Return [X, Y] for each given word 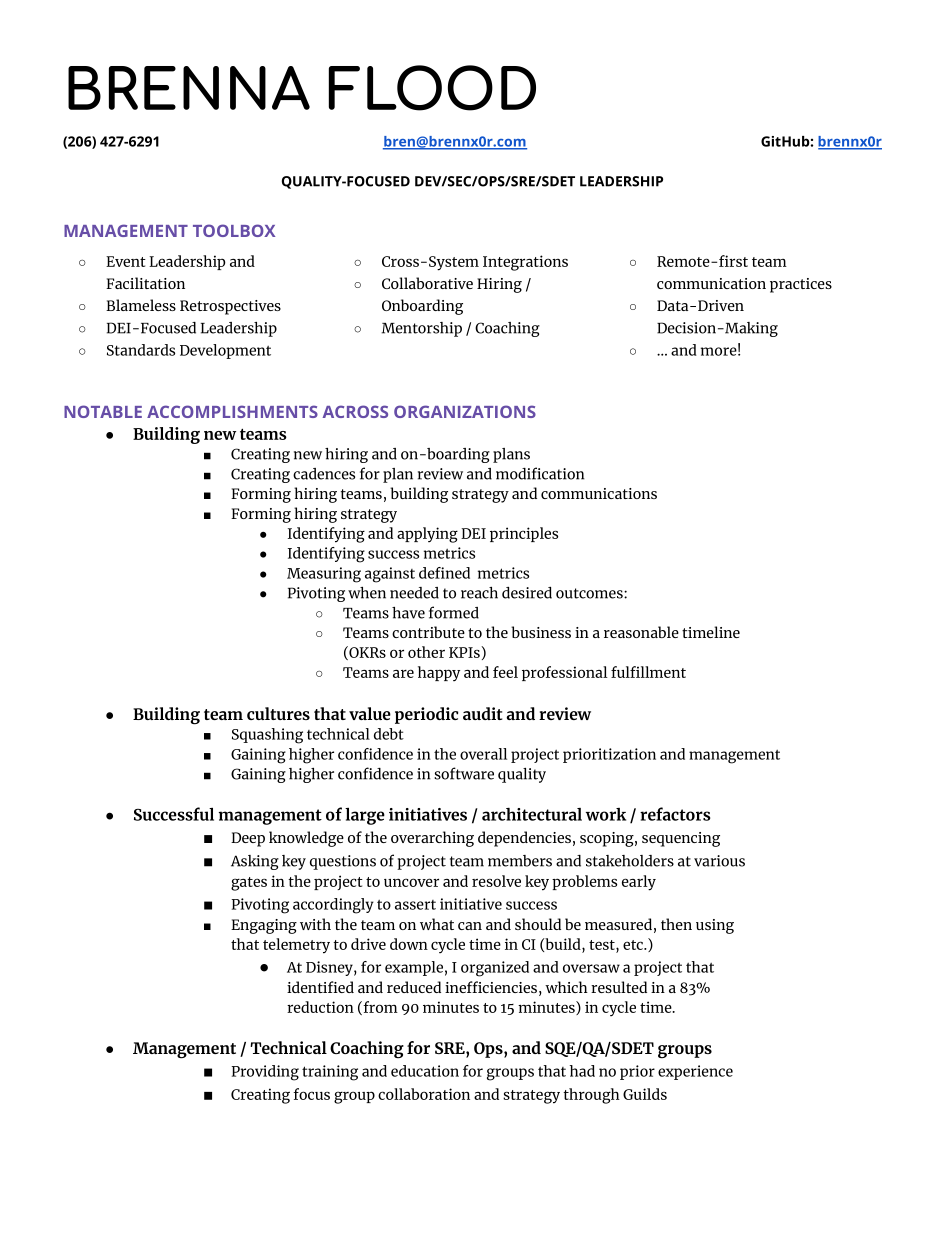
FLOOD [432, 88]
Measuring [324, 575]
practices [801, 285]
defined [444, 573]
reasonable [641, 632]
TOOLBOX [234, 230]
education [425, 1071]
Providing [265, 1073]
